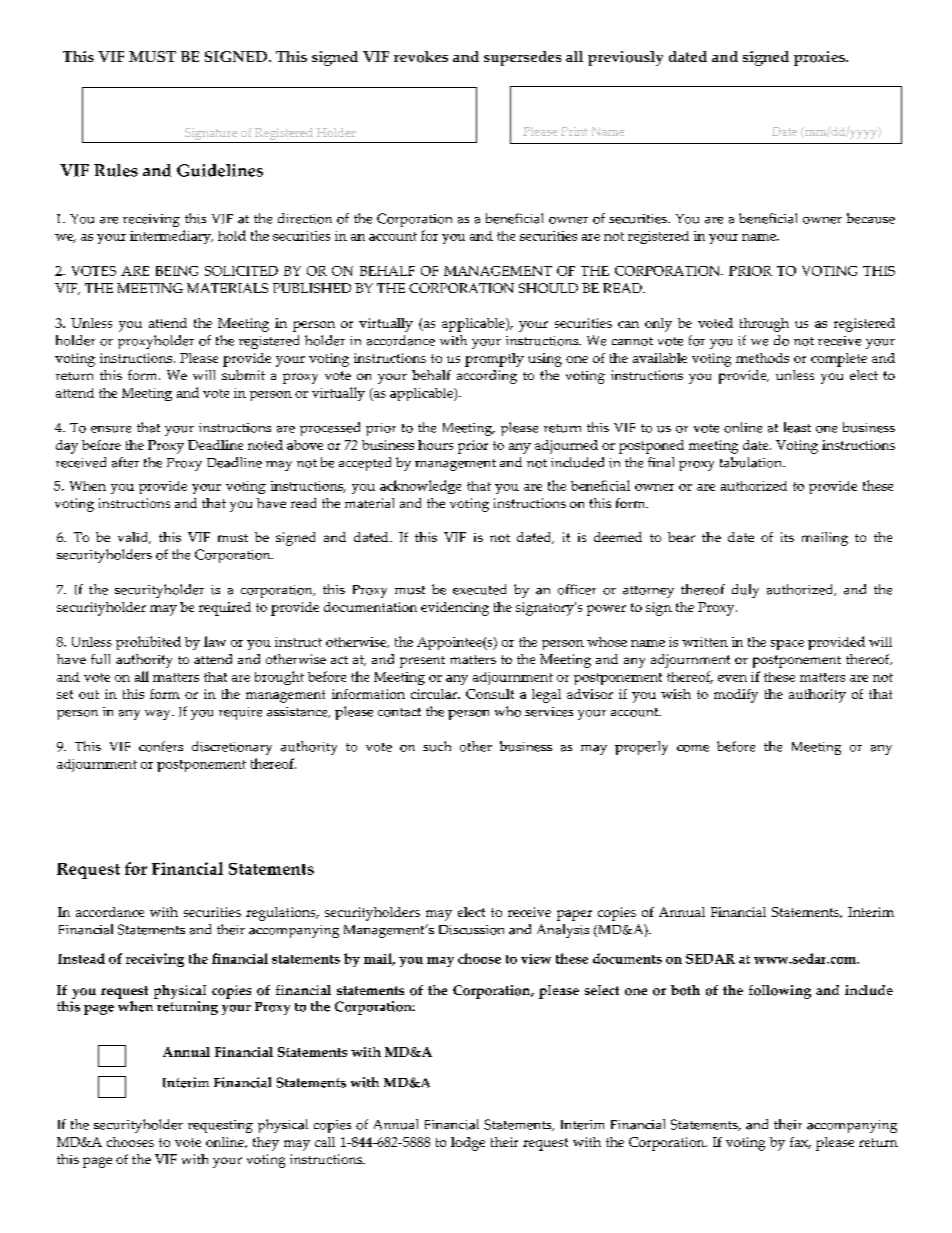 This image has width=952, height=1233. What do you see at coordinates (468, 1144) in the image?
I see `lodge` at bounding box center [468, 1144].
